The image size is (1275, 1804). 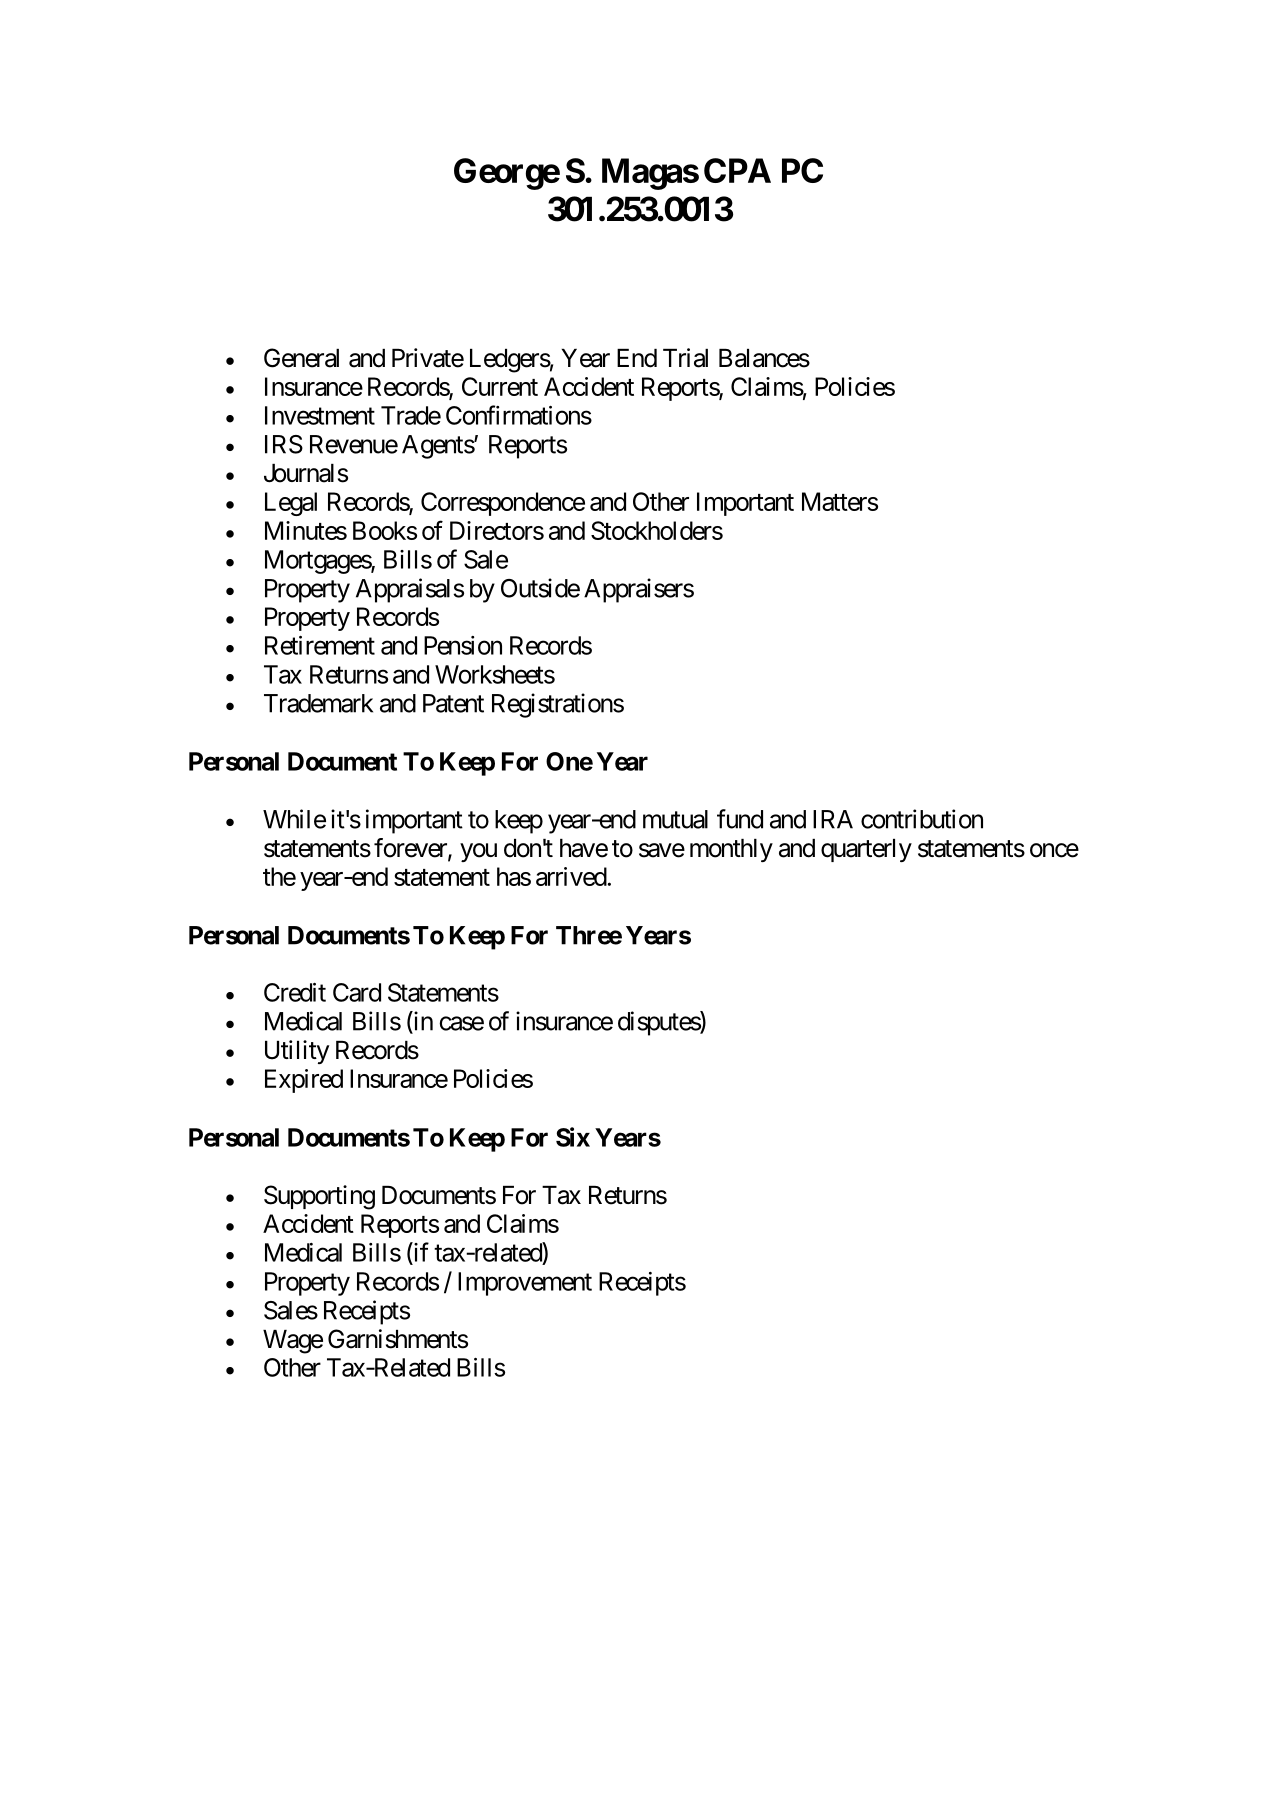 What do you see at coordinates (453, 703) in the screenshot?
I see `Patent` at bounding box center [453, 703].
